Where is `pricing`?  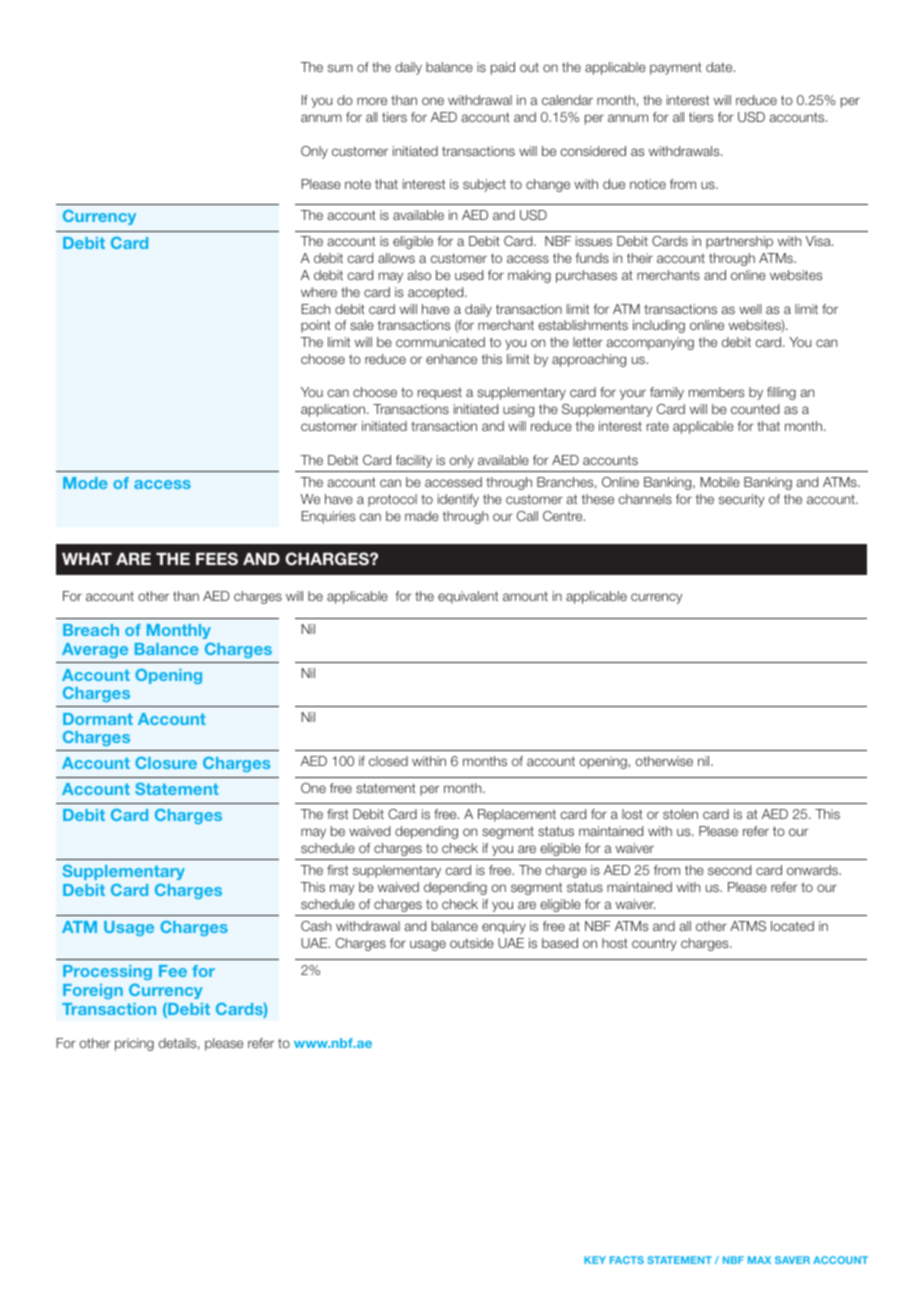
pricing is located at coordinates (134, 1044).
